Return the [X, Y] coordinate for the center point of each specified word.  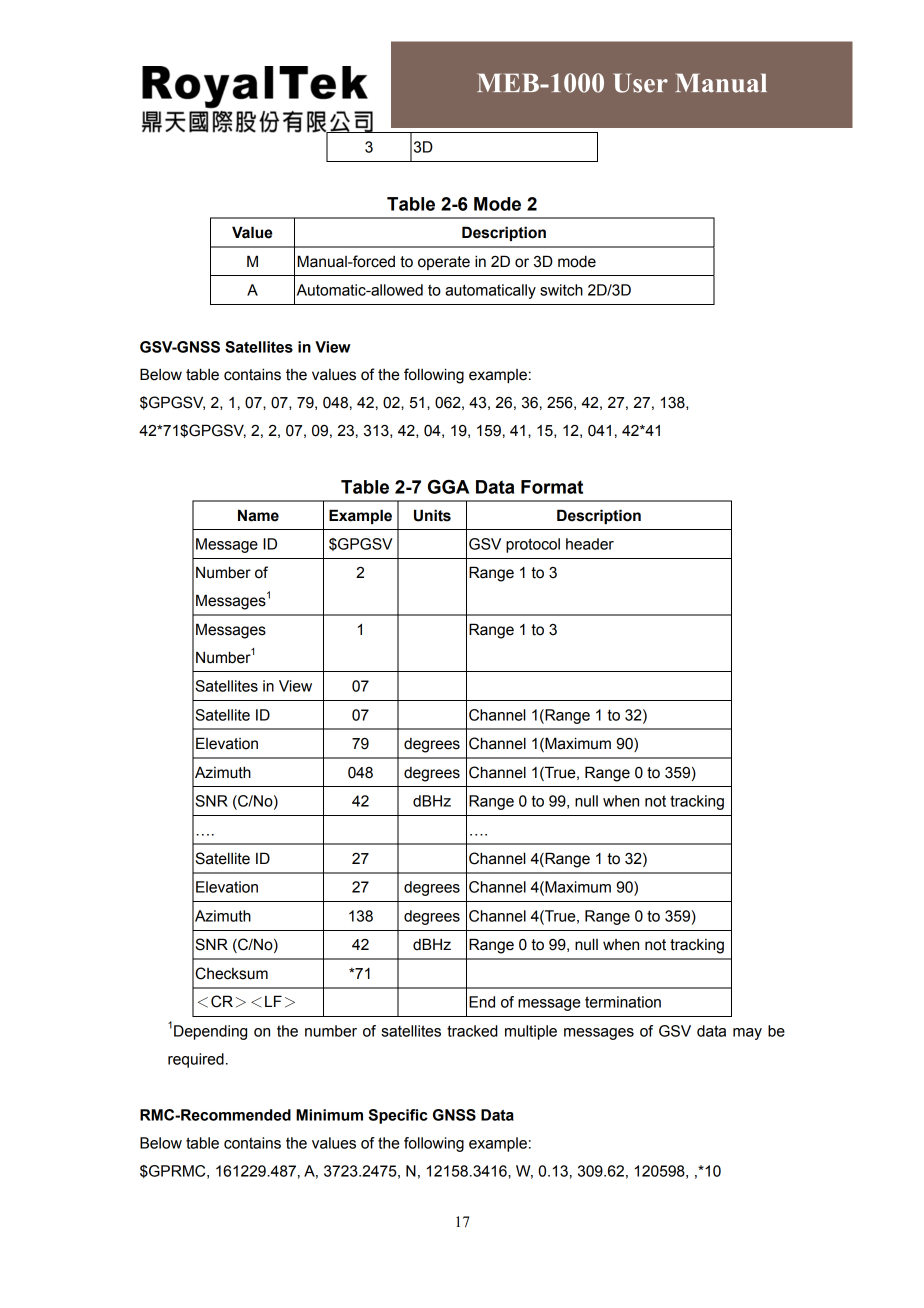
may [747, 1034]
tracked [472, 1031]
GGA [448, 486]
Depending [210, 1032]
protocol [533, 545]
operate [444, 263]
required [196, 1060]
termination [623, 1002]
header [590, 544]
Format [552, 487]
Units [432, 515]
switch [561, 290]
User [640, 83]
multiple [531, 1032]
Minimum [329, 1115]
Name [258, 515]
